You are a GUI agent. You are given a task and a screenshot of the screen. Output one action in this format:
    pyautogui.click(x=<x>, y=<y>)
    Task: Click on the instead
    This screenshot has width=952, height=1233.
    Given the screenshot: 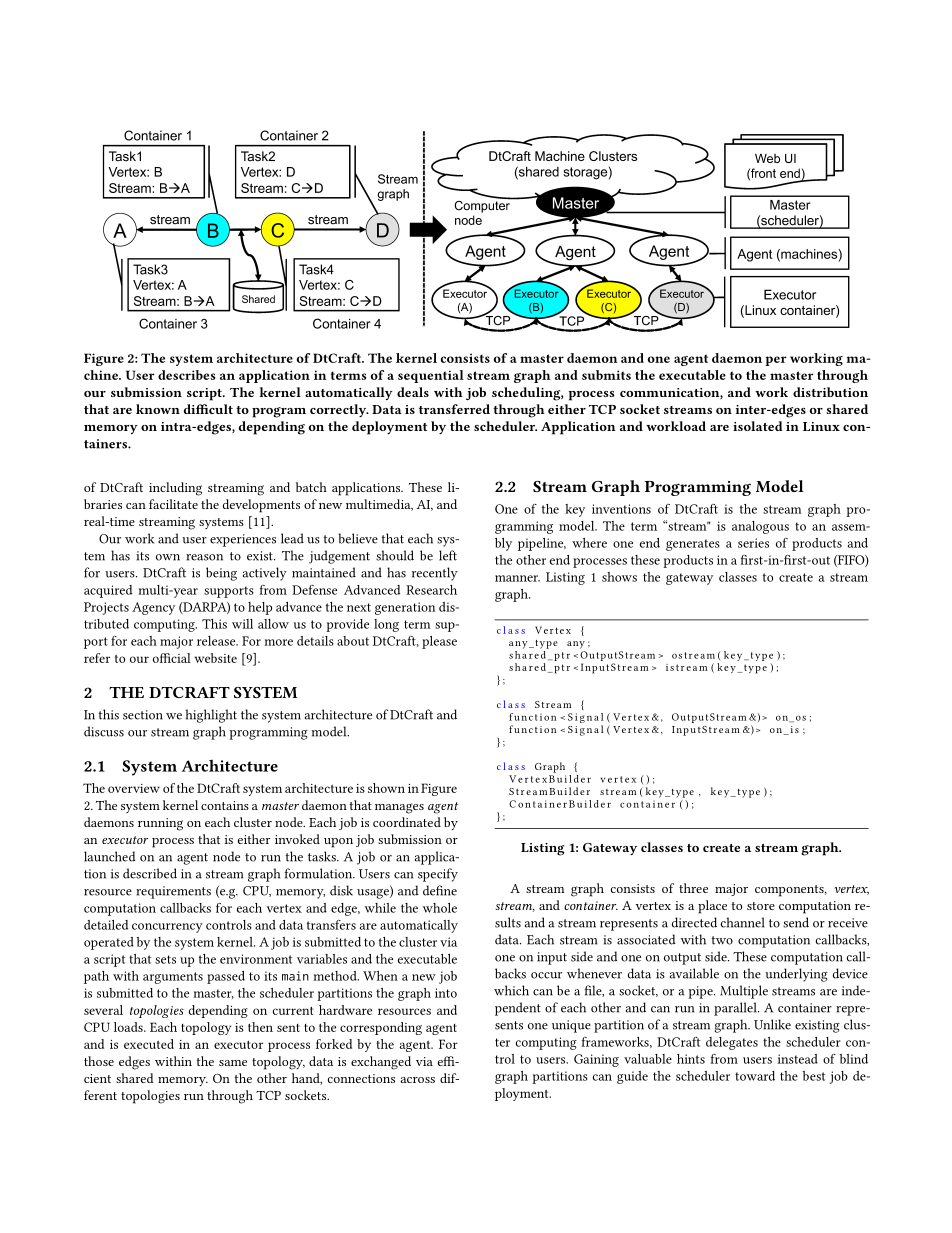 What is the action you would take?
    pyautogui.click(x=798, y=1059)
